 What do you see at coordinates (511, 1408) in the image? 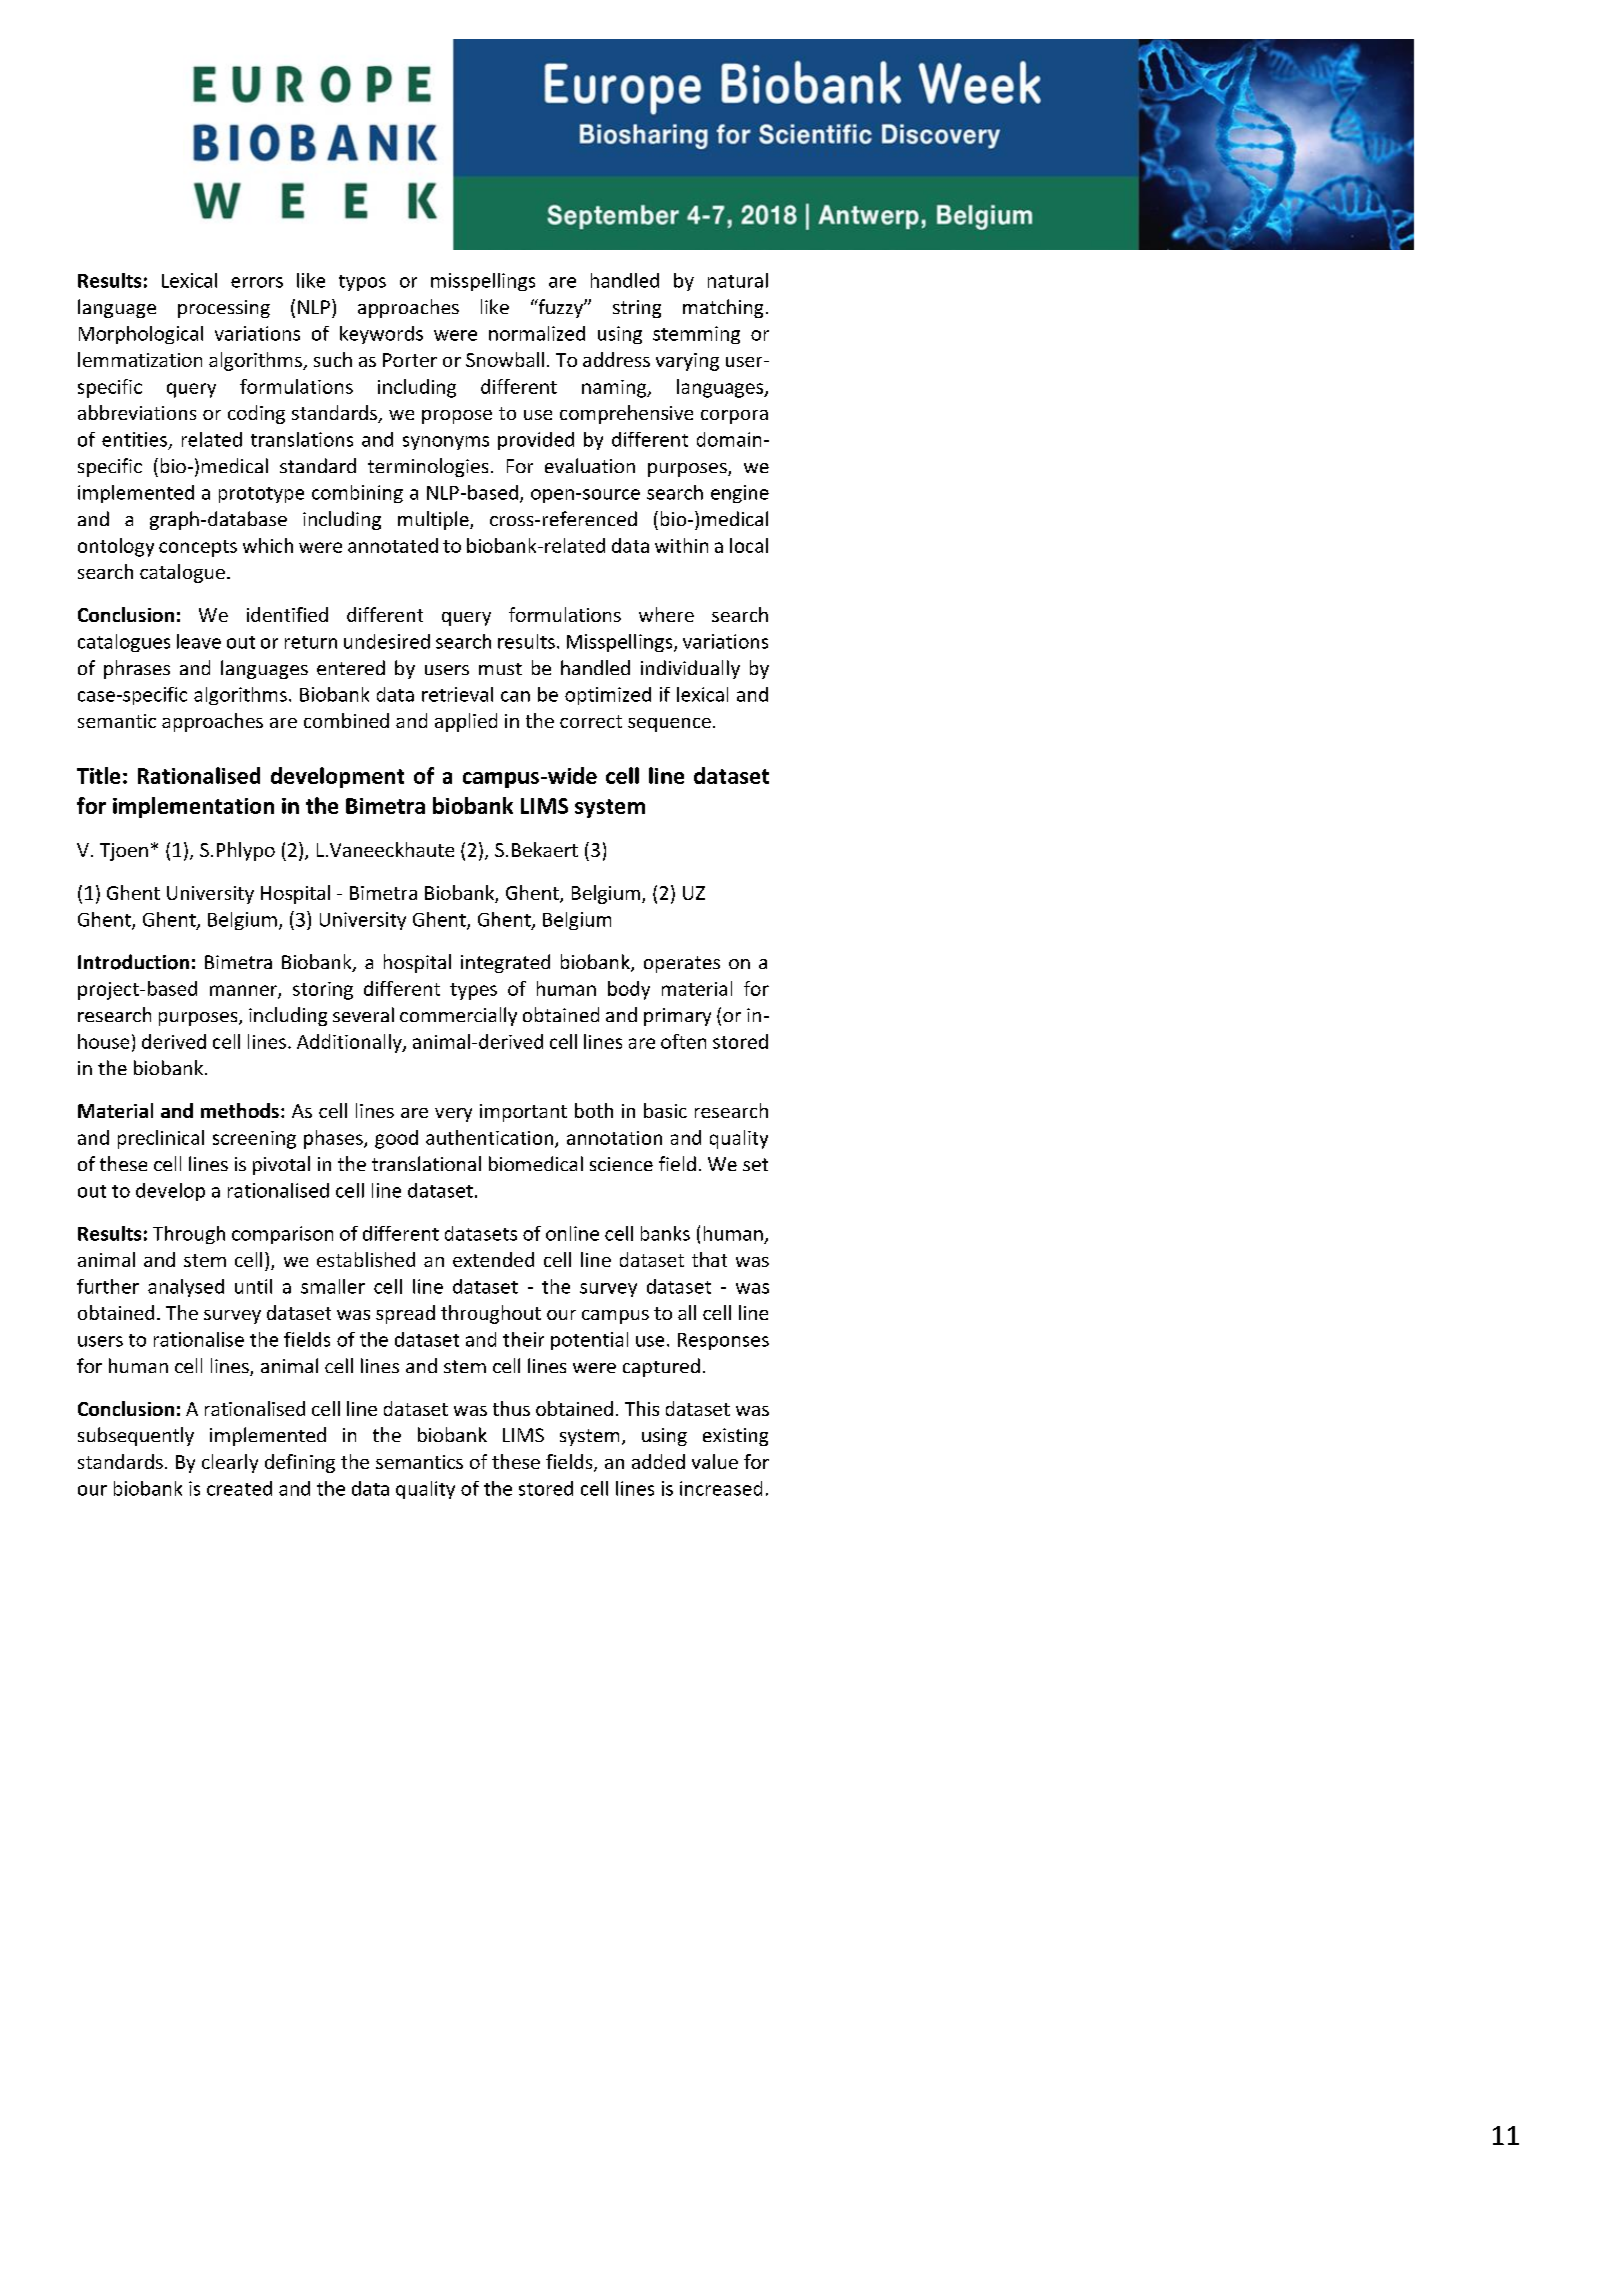
I see `thus` at bounding box center [511, 1408].
